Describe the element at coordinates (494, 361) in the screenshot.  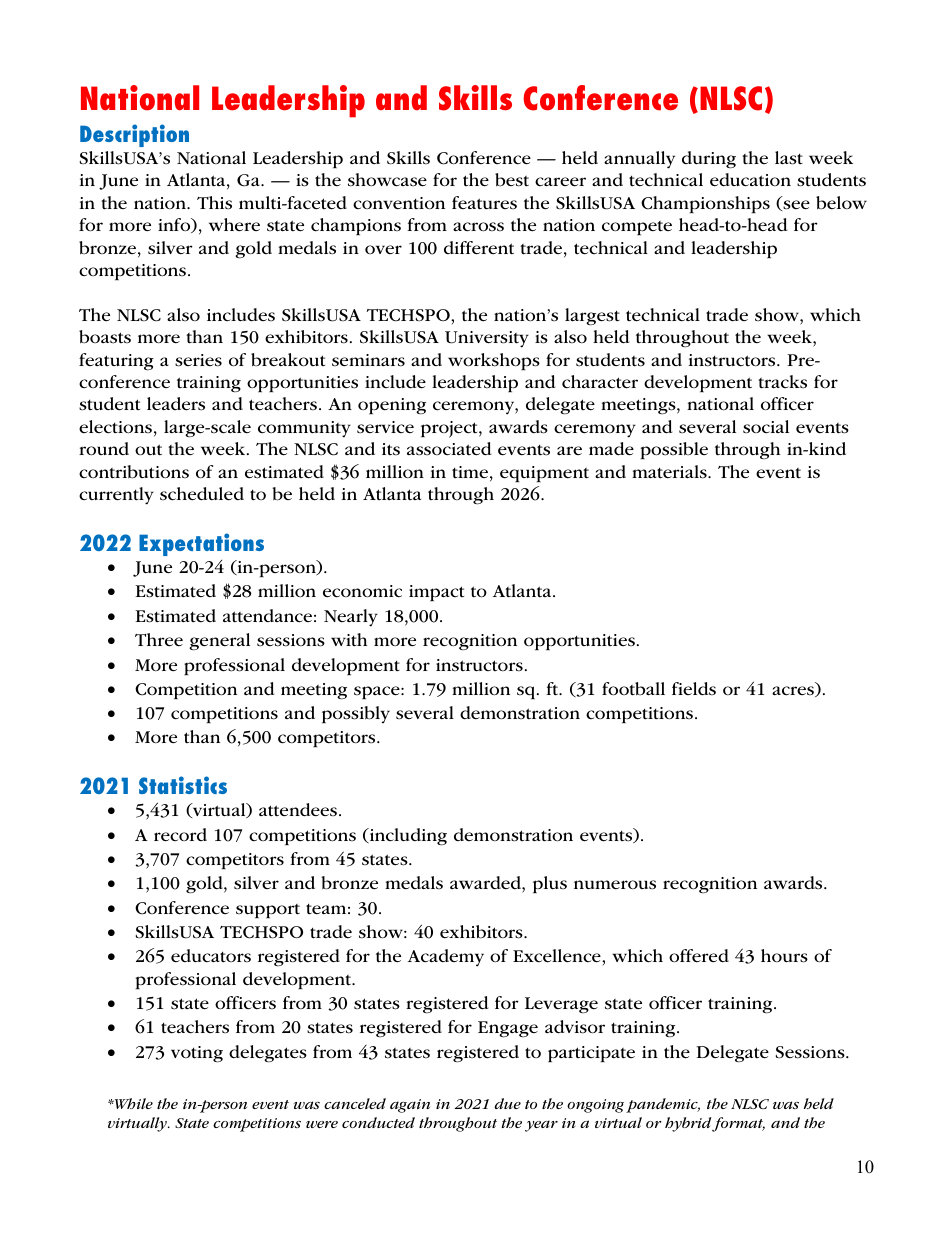
I see `workshops` at that location.
